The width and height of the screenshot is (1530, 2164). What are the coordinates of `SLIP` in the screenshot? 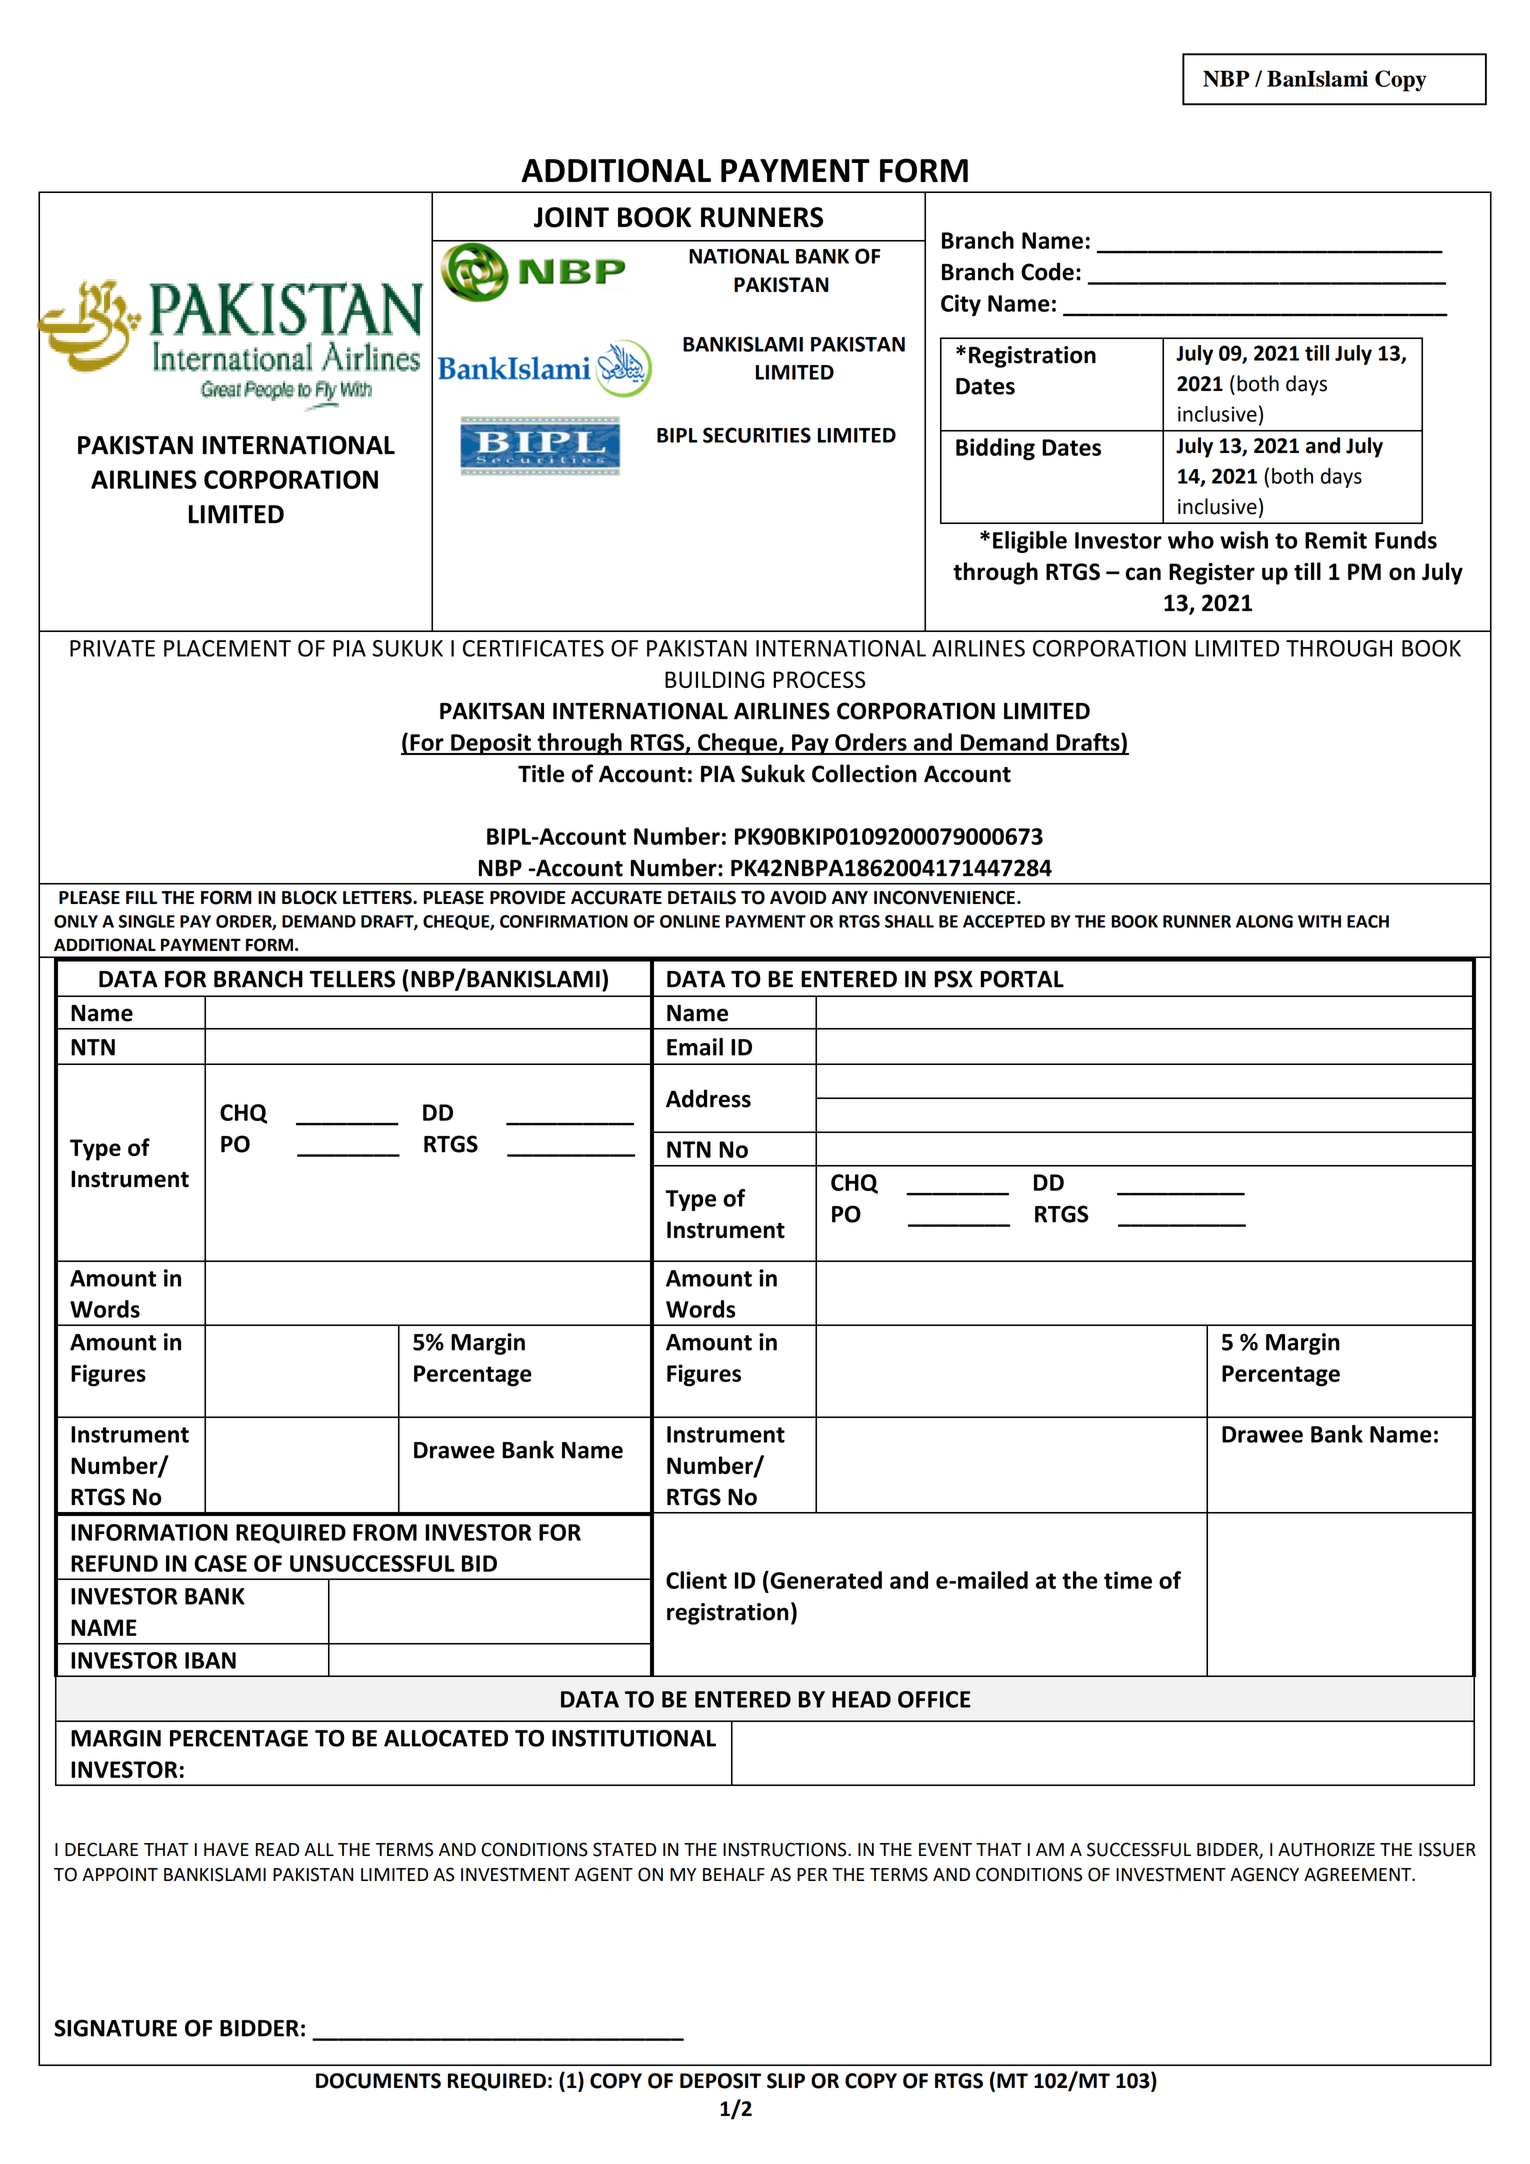 It's located at (786, 2081).
